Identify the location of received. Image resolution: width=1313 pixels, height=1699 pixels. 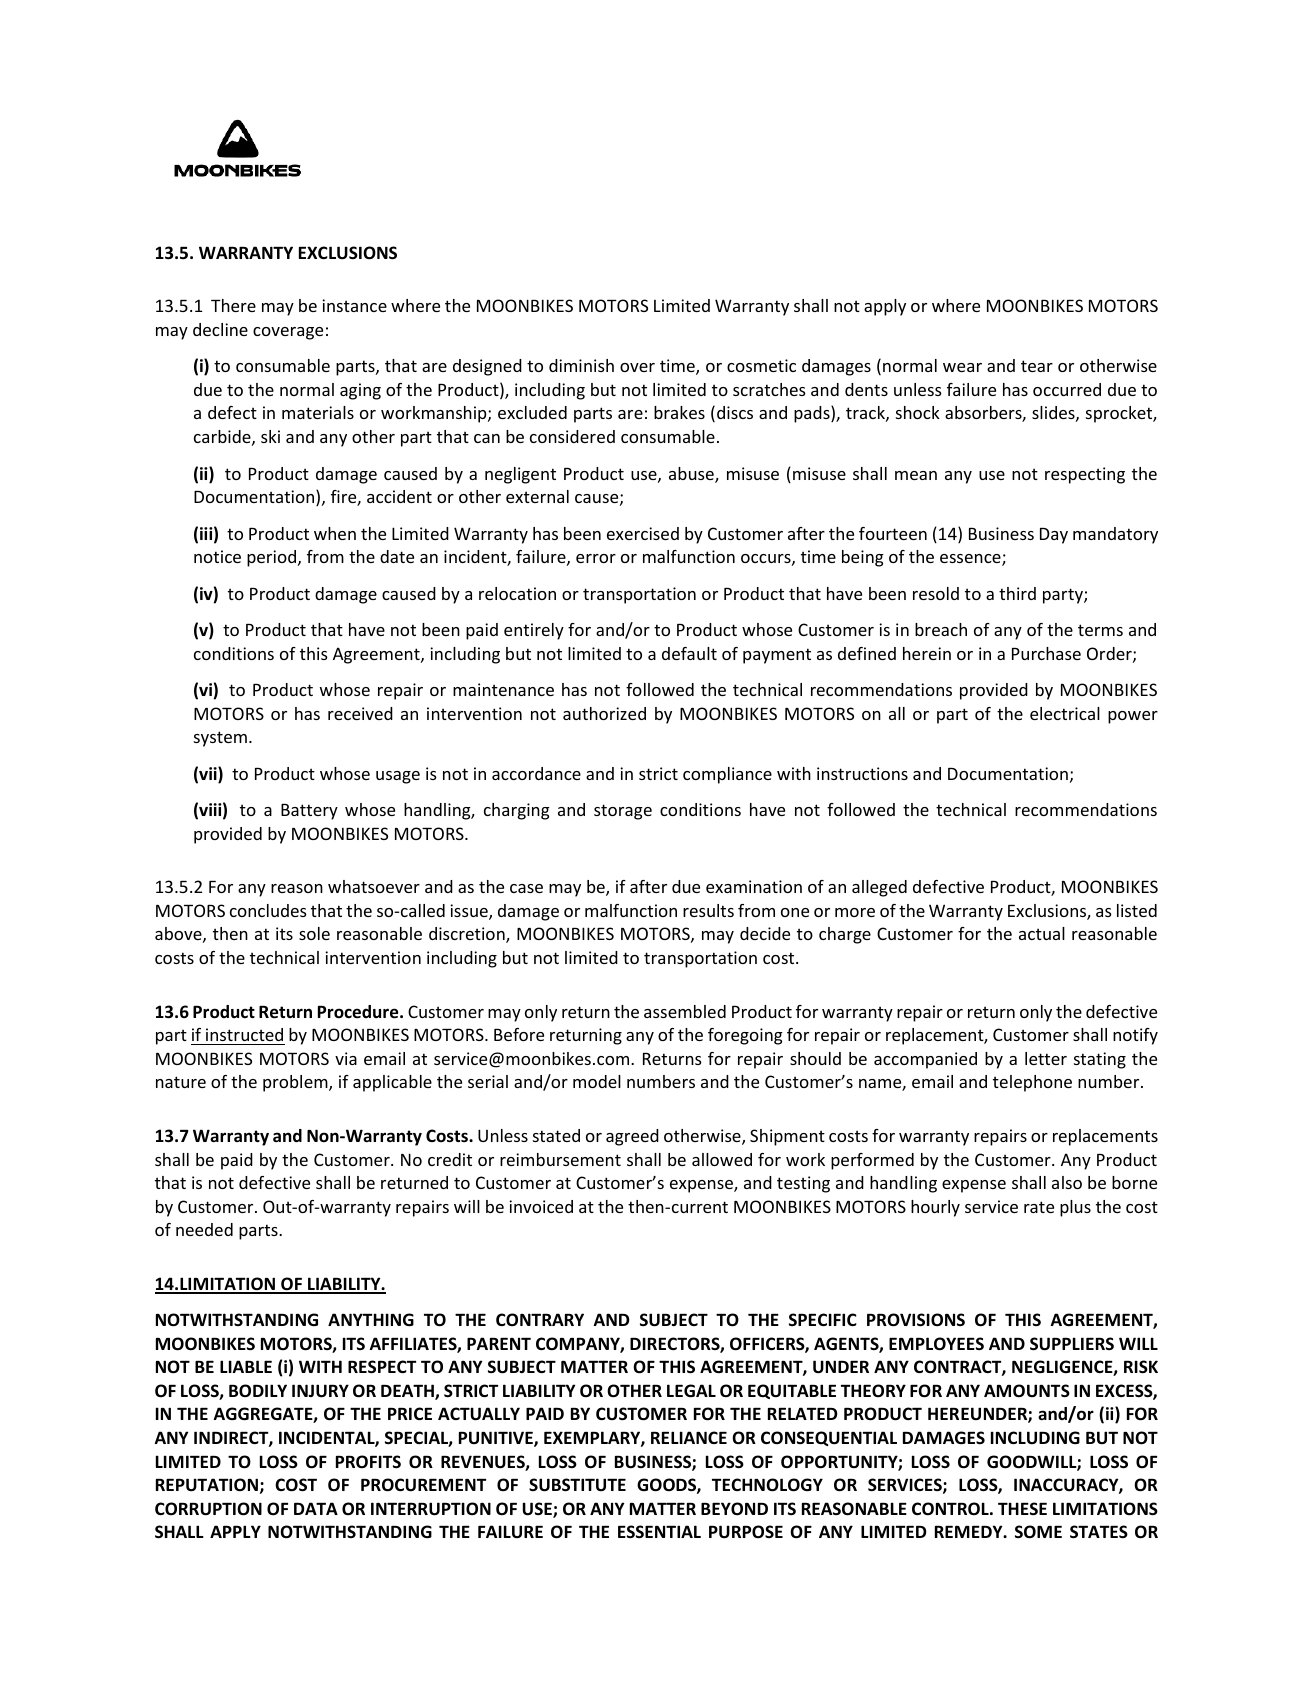
(360, 713).
